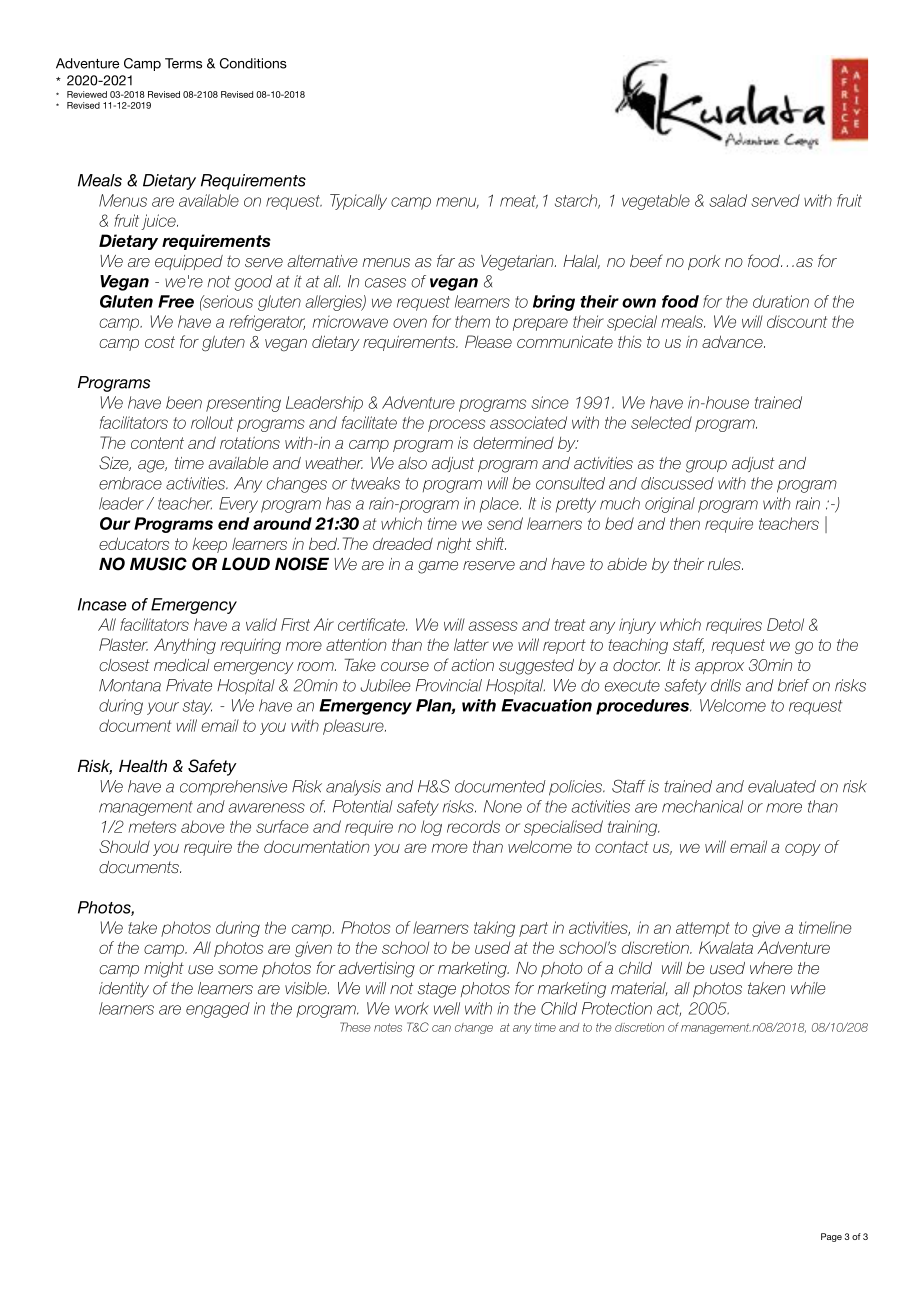  I want to click on Terms, so click(183, 63).
